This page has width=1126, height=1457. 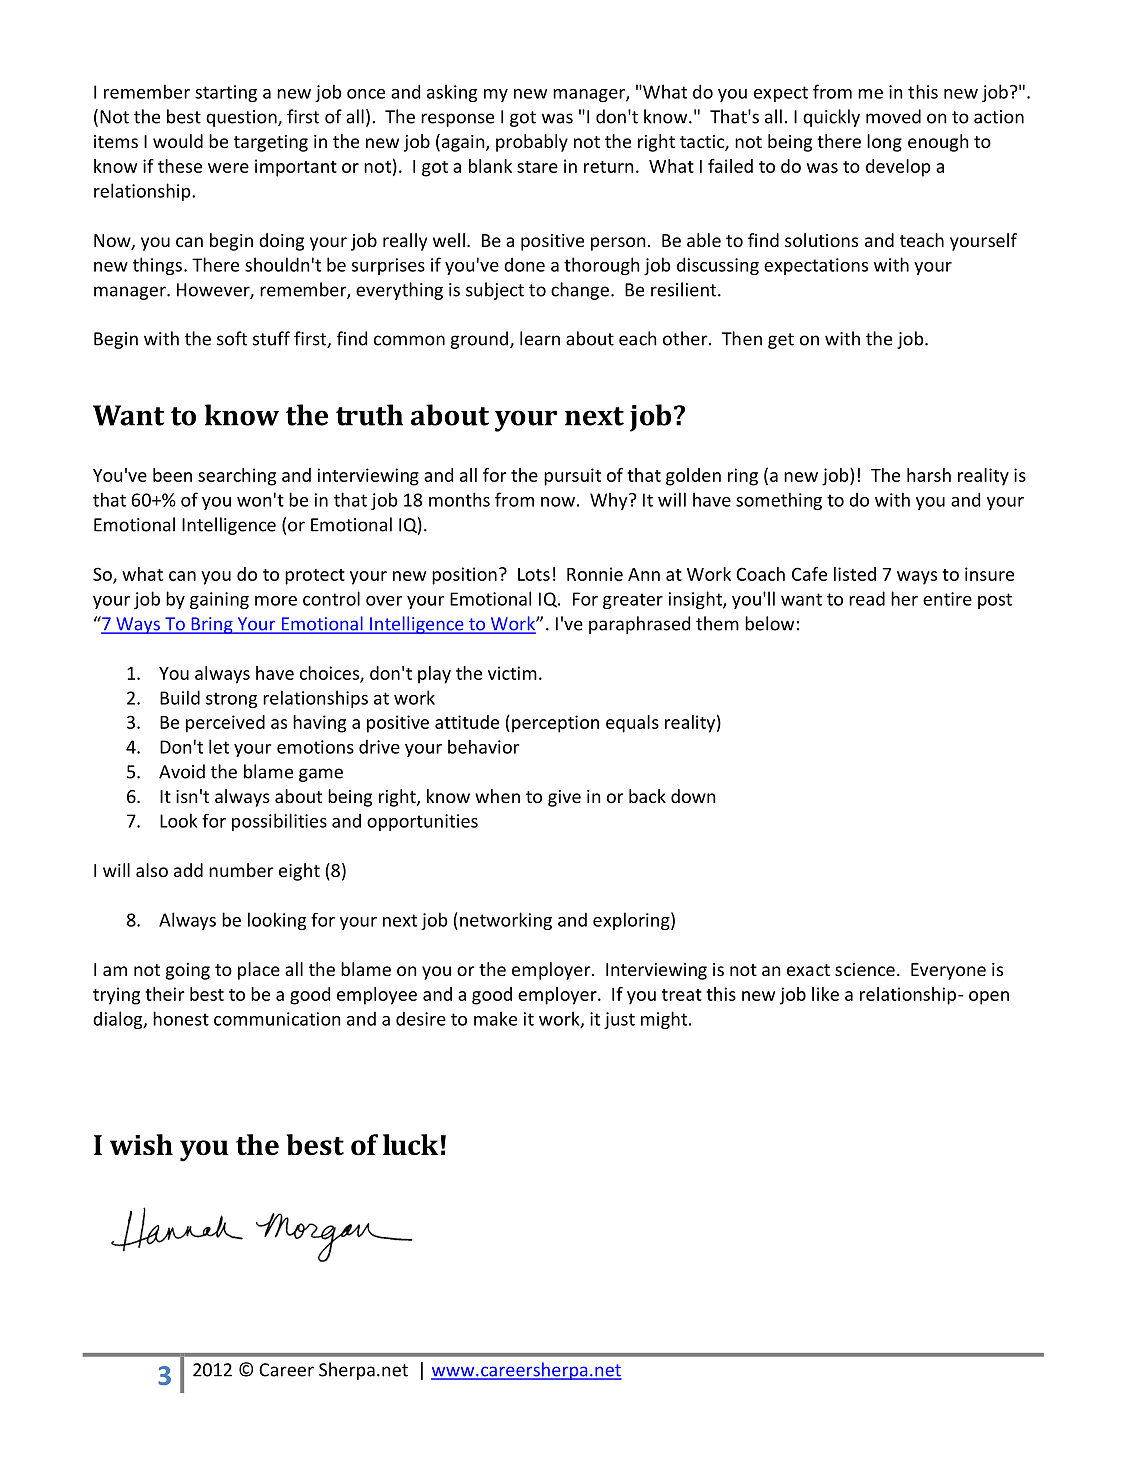 I want to click on read, so click(x=867, y=598).
